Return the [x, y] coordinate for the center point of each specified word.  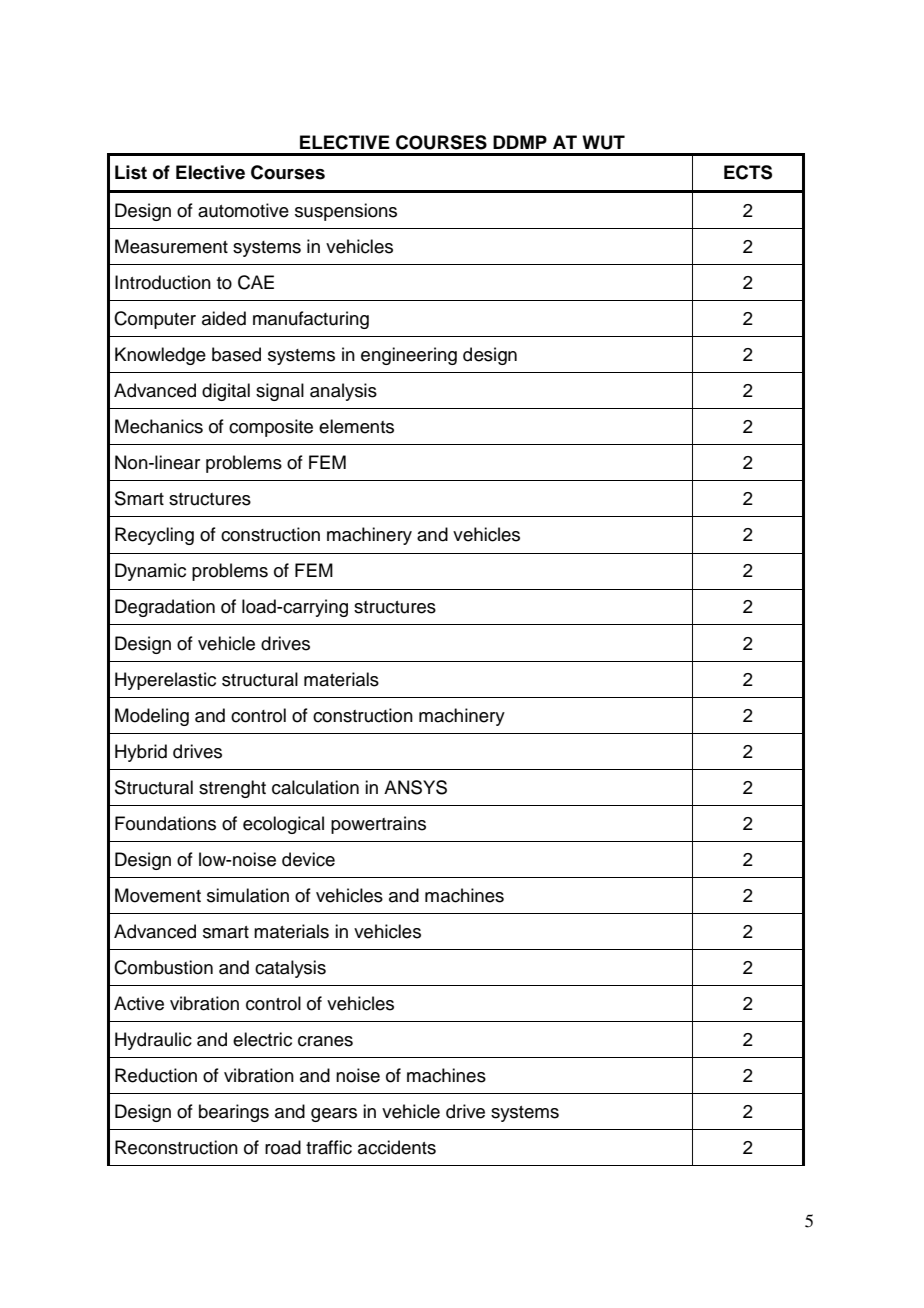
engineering [409, 356]
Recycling [154, 536]
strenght [232, 789]
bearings [234, 1113]
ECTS [748, 172]
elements [356, 426]
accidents [397, 1147]
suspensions [346, 212]
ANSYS [415, 787]
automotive [243, 210]
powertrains [378, 825]
